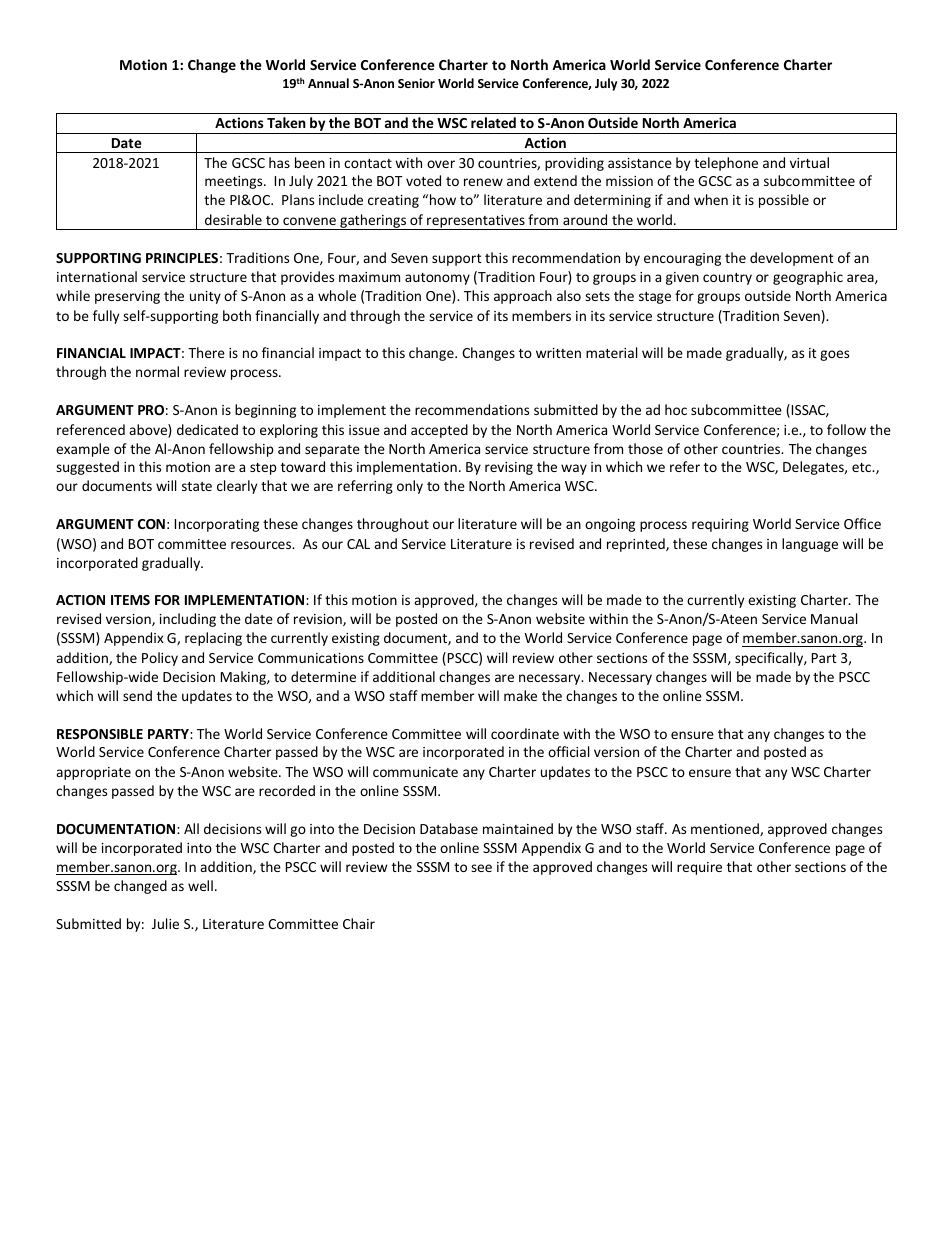 Image resolution: width=952 pixels, height=1233 pixels. I want to click on Manual, so click(834, 618).
